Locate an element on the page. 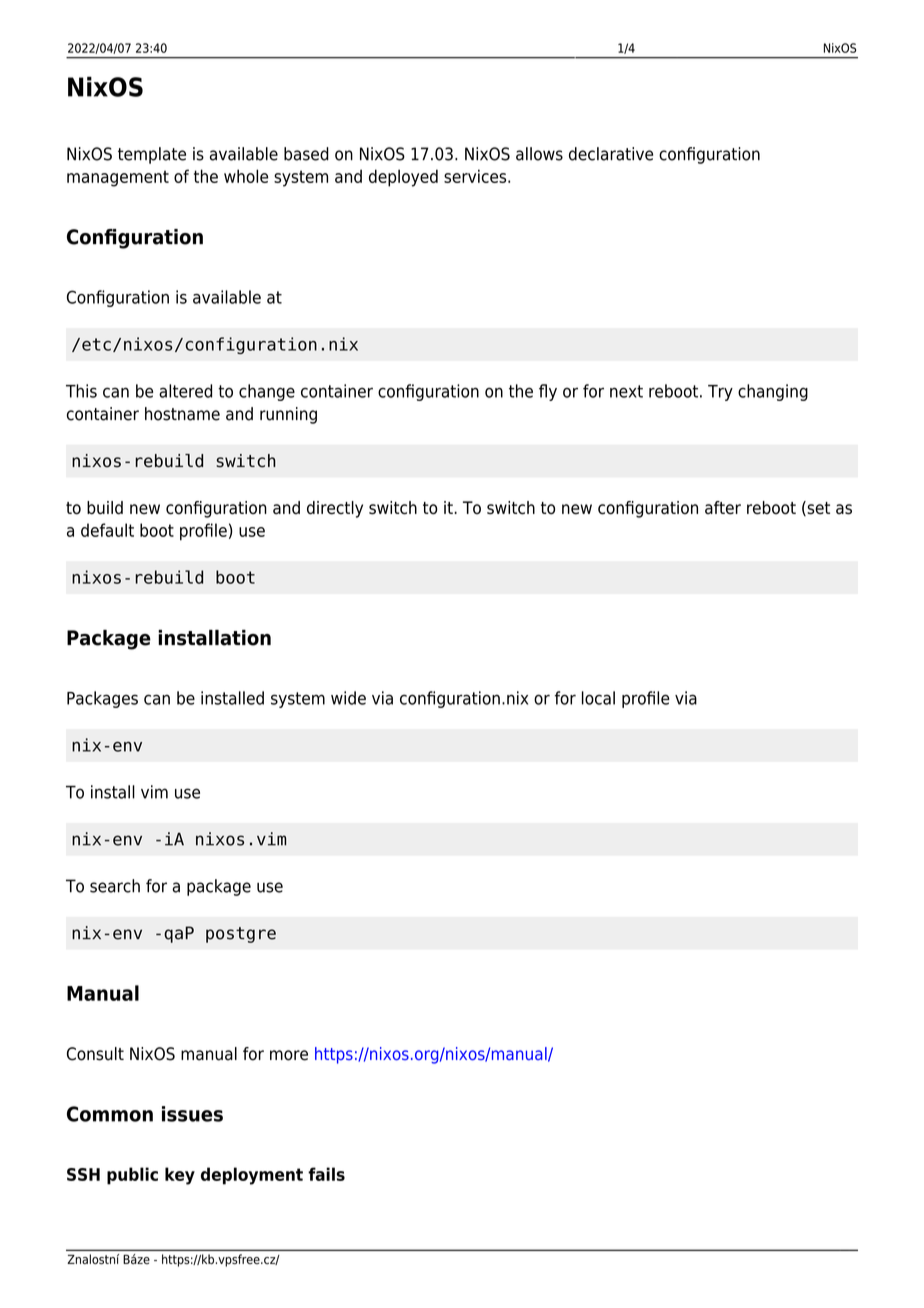 This image has height=1308, width=924. wide is located at coordinates (348, 698).
